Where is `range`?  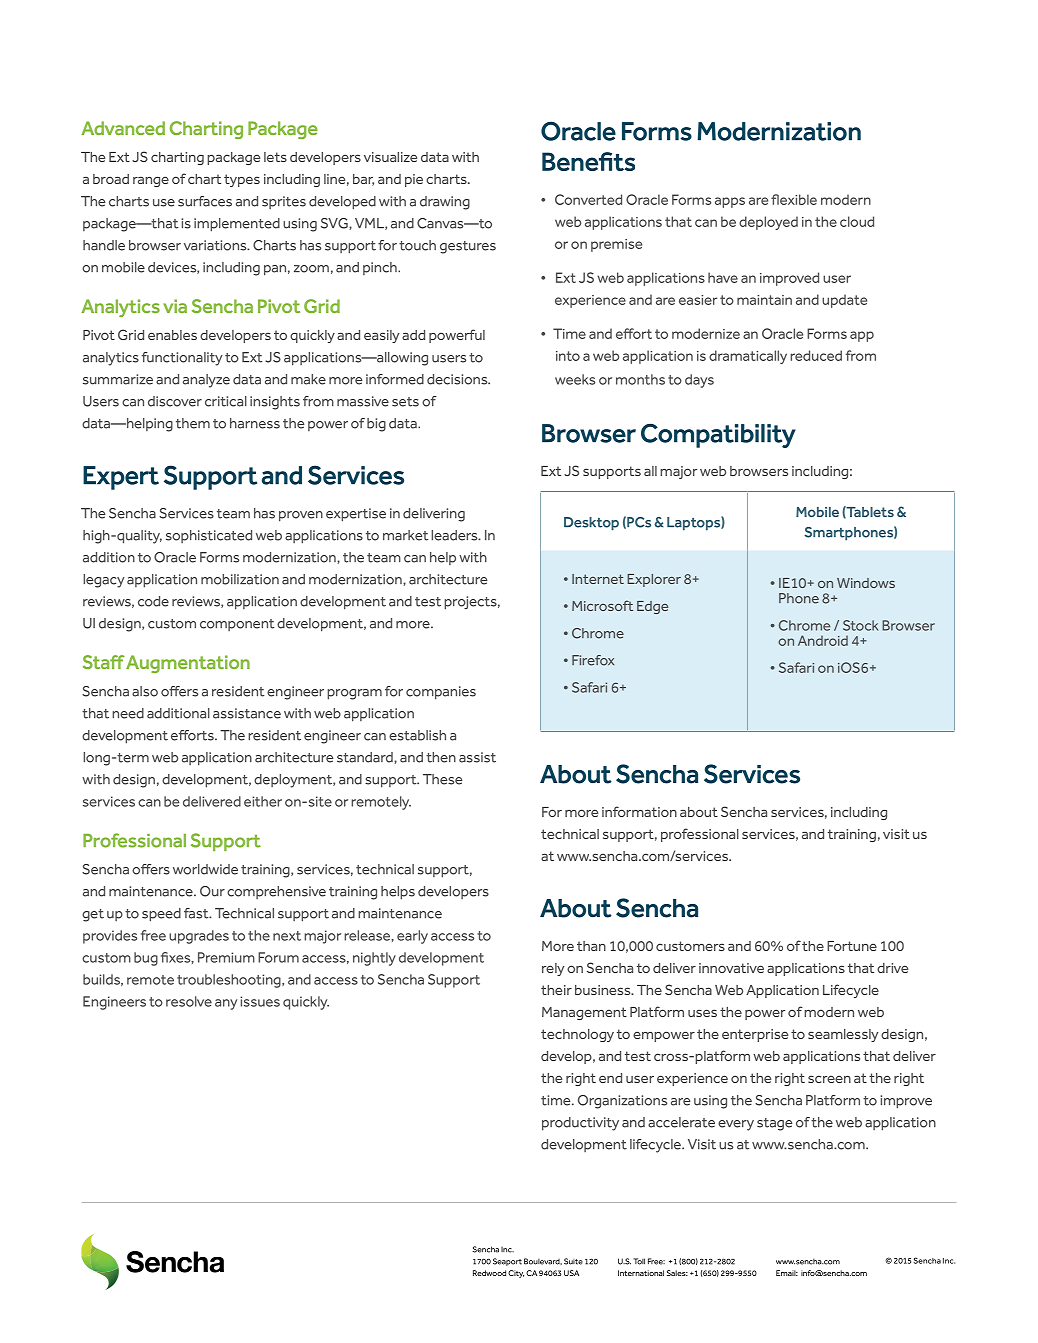
range is located at coordinates (151, 182).
